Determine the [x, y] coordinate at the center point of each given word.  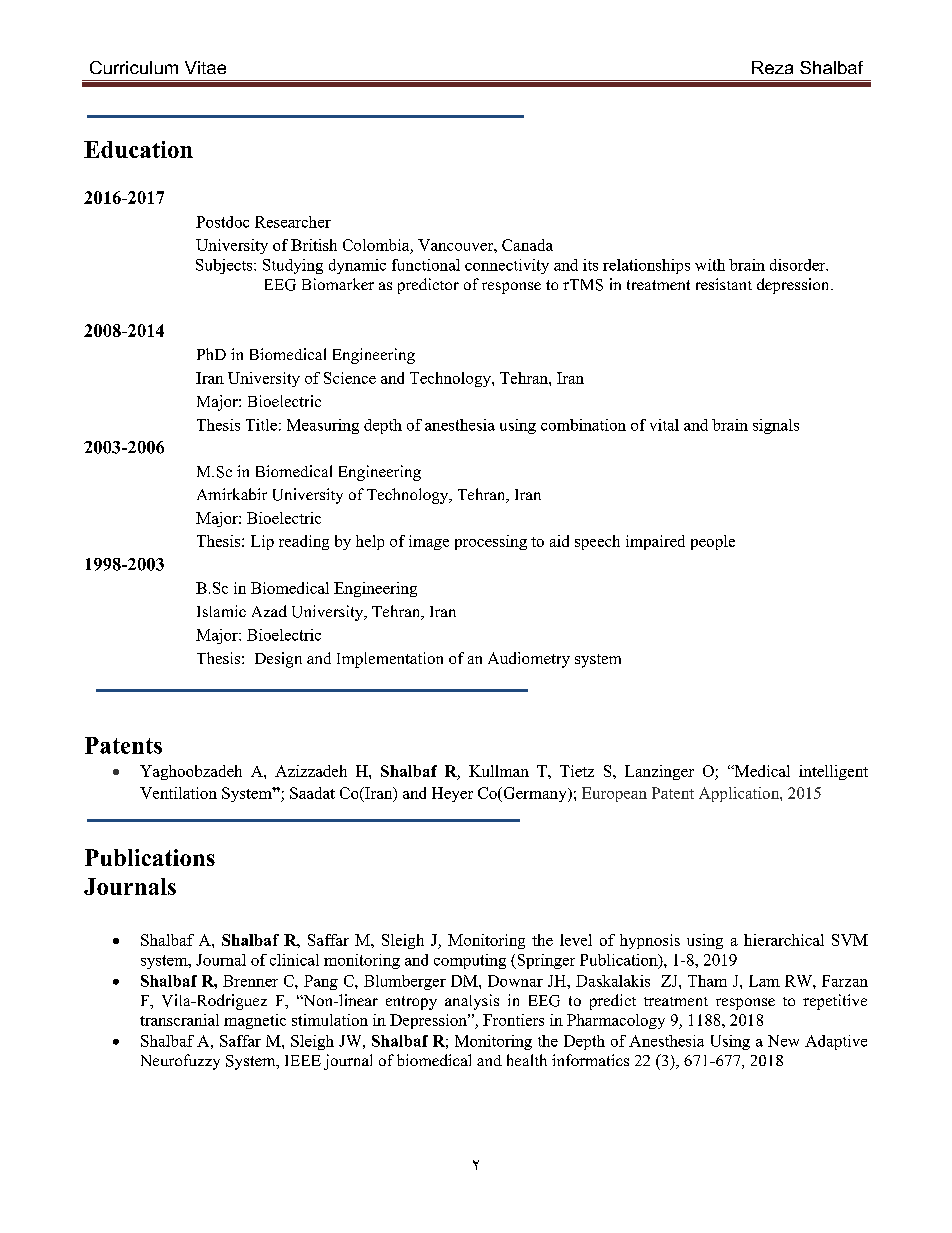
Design [278, 660]
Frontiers [513, 1020]
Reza [772, 67]
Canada [527, 245]
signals [776, 426]
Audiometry [529, 660]
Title [261, 425]
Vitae [205, 67]
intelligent [833, 772]
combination [583, 425]
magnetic [255, 1021]
